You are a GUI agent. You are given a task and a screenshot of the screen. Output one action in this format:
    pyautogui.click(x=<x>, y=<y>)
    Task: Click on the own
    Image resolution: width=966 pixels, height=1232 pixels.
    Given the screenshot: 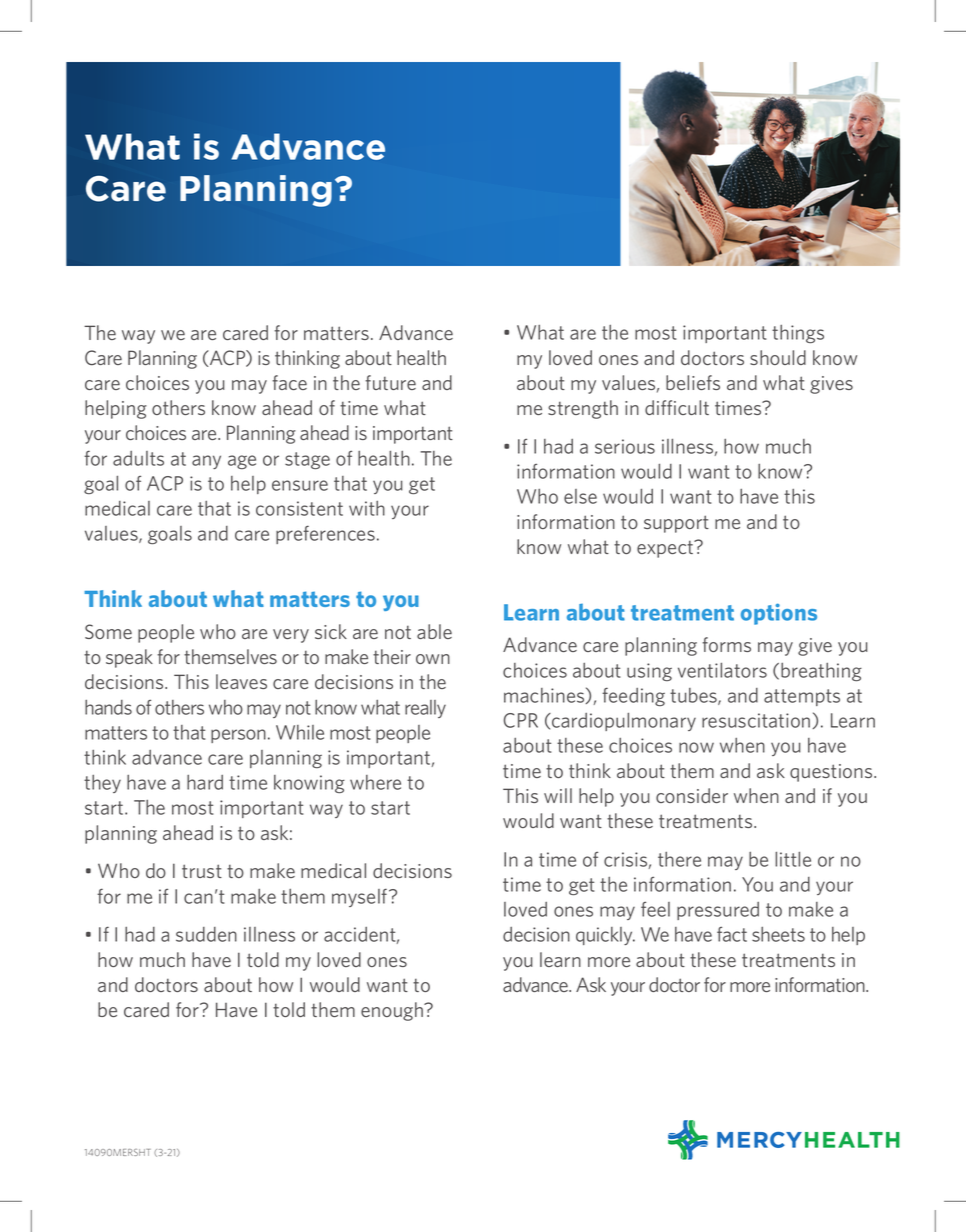 What is the action you would take?
    pyautogui.click(x=433, y=659)
